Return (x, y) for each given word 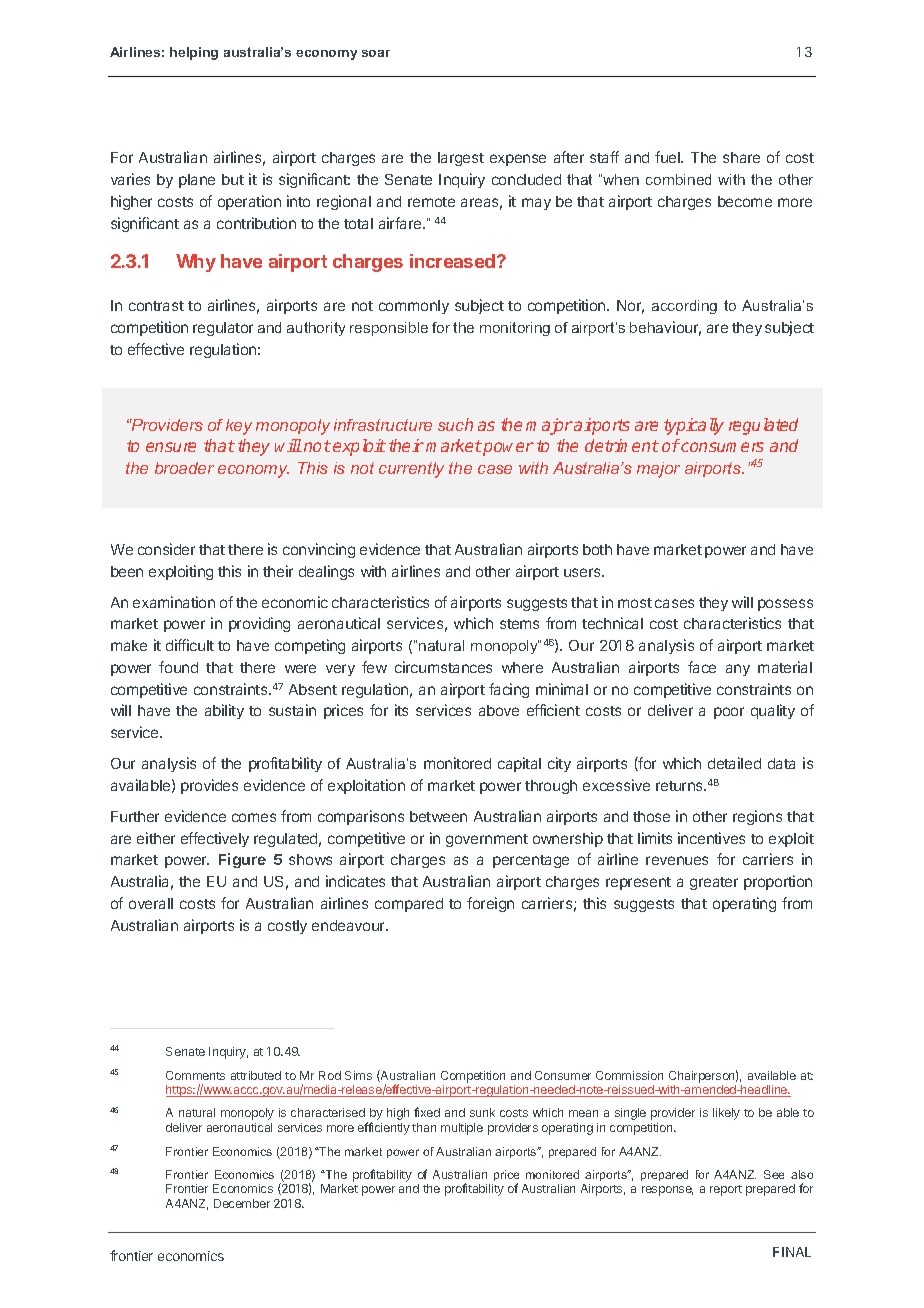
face (702, 667)
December (242, 1203)
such (455, 424)
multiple (462, 1129)
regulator (223, 329)
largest (461, 159)
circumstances (443, 667)
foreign (490, 904)
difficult (190, 645)
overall (151, 903)
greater (714, 883)
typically (694, 426)
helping (194, 53)
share (741, 157)
